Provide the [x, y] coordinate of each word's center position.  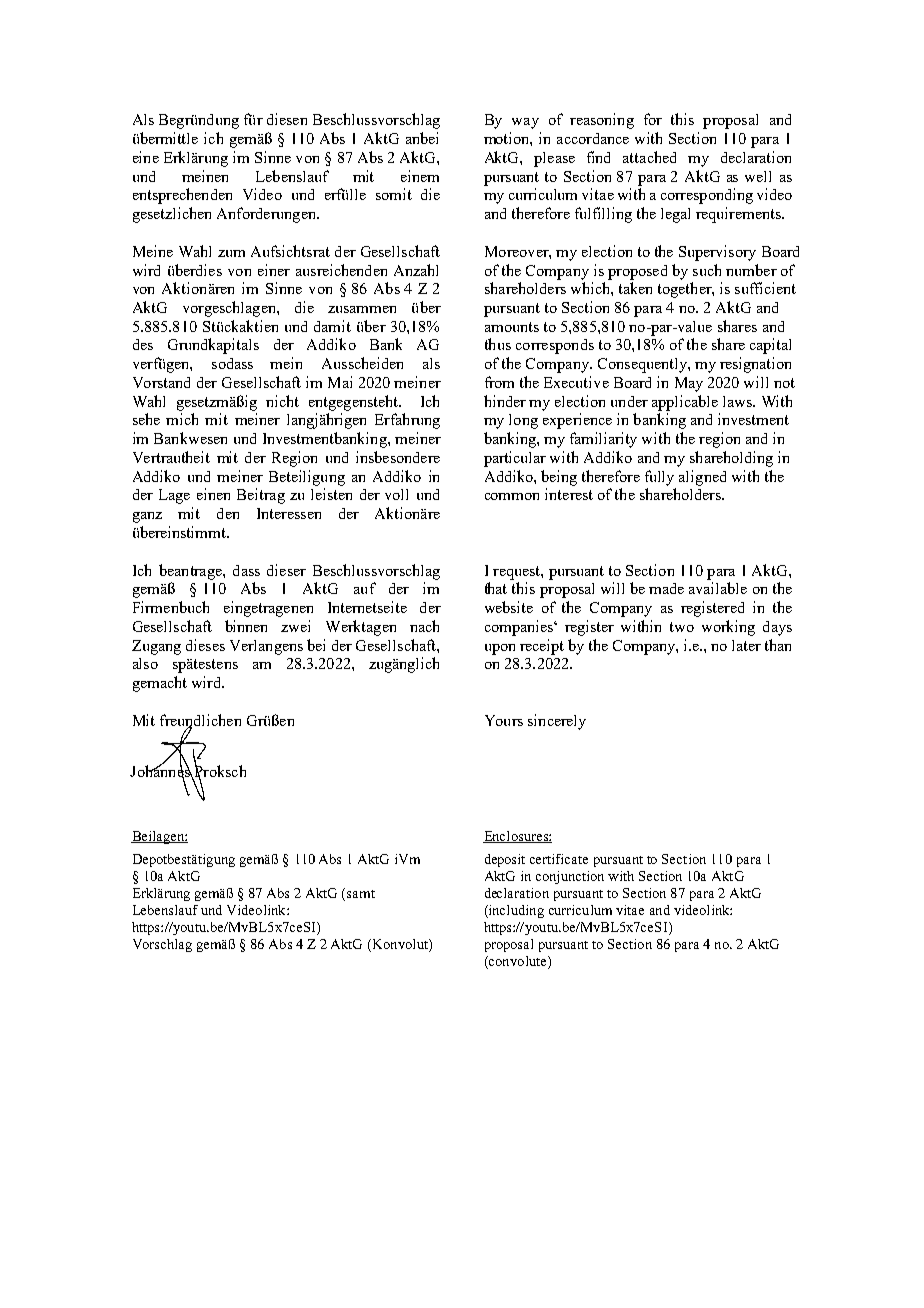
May [689, 384]
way [525, 123]
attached [649, 157]
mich [182, 419]
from [499, 382]
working [728, 628]
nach [424, 626]
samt [361, 894]
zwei [295, 626]
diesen [287, 119]
